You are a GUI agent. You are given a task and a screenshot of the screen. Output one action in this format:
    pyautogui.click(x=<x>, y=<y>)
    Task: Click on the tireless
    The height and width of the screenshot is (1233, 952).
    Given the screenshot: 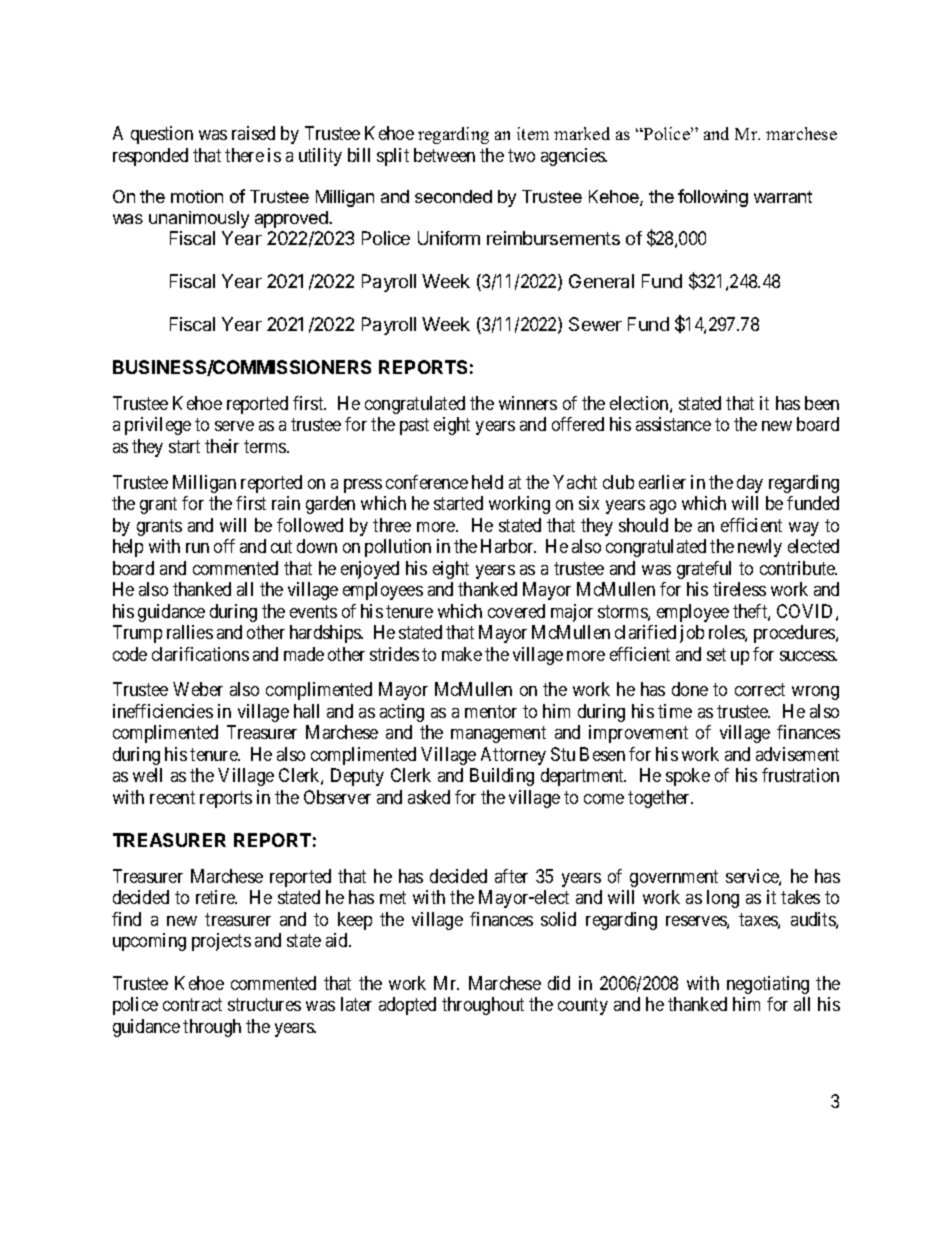 What is the action you would take?
    pyautogui.click(x=739, y=589)
